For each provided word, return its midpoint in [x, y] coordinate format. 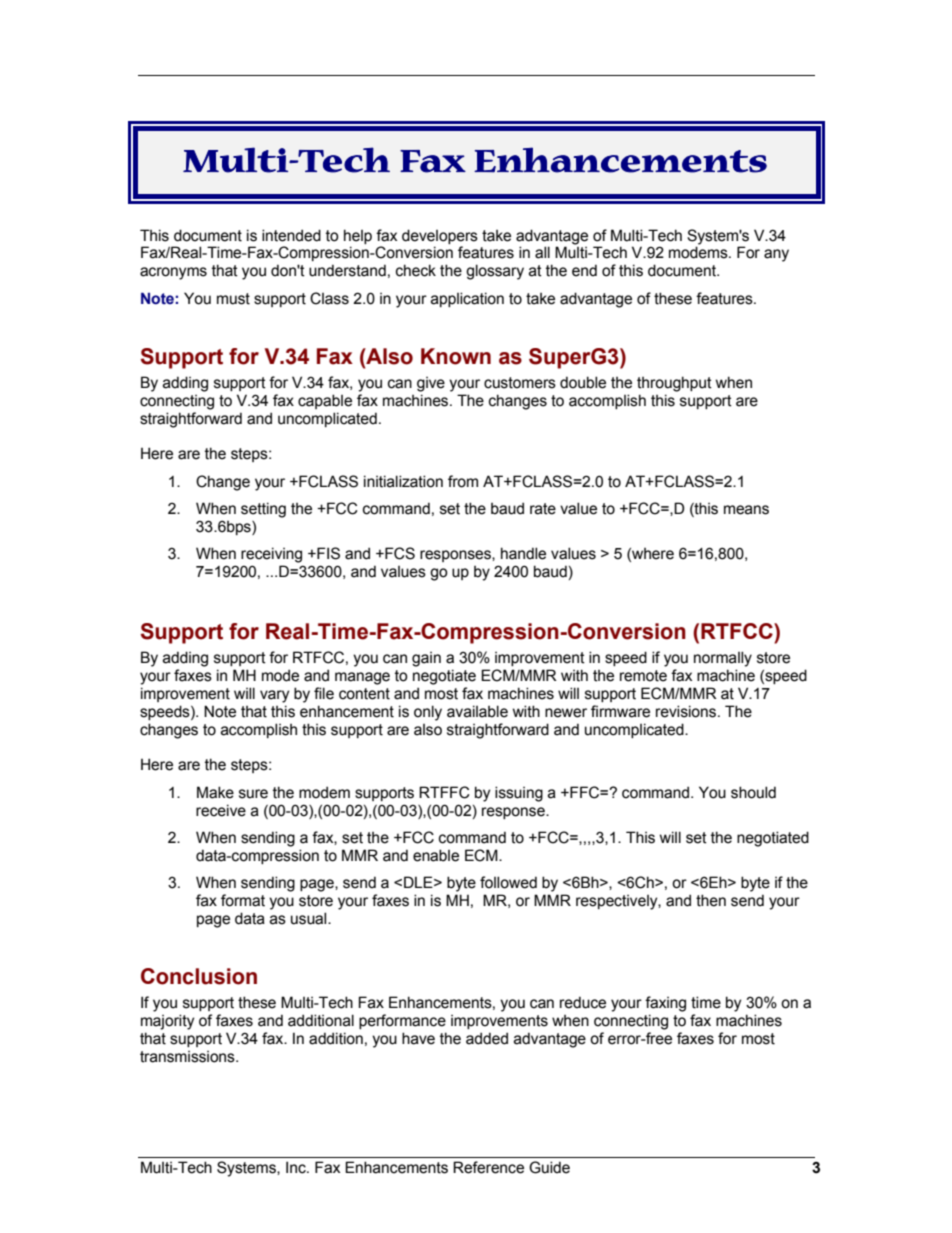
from [463, 481]
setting [263, 510]
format [243, 900]
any [776, 255]
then [711, 900]
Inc [297, 1167]
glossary [495, 272]
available [477, 711]
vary [274, 696]
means [746, 510]
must [233, 299]
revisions [687, 711]
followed [508, 882]
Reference [488, 1167]
